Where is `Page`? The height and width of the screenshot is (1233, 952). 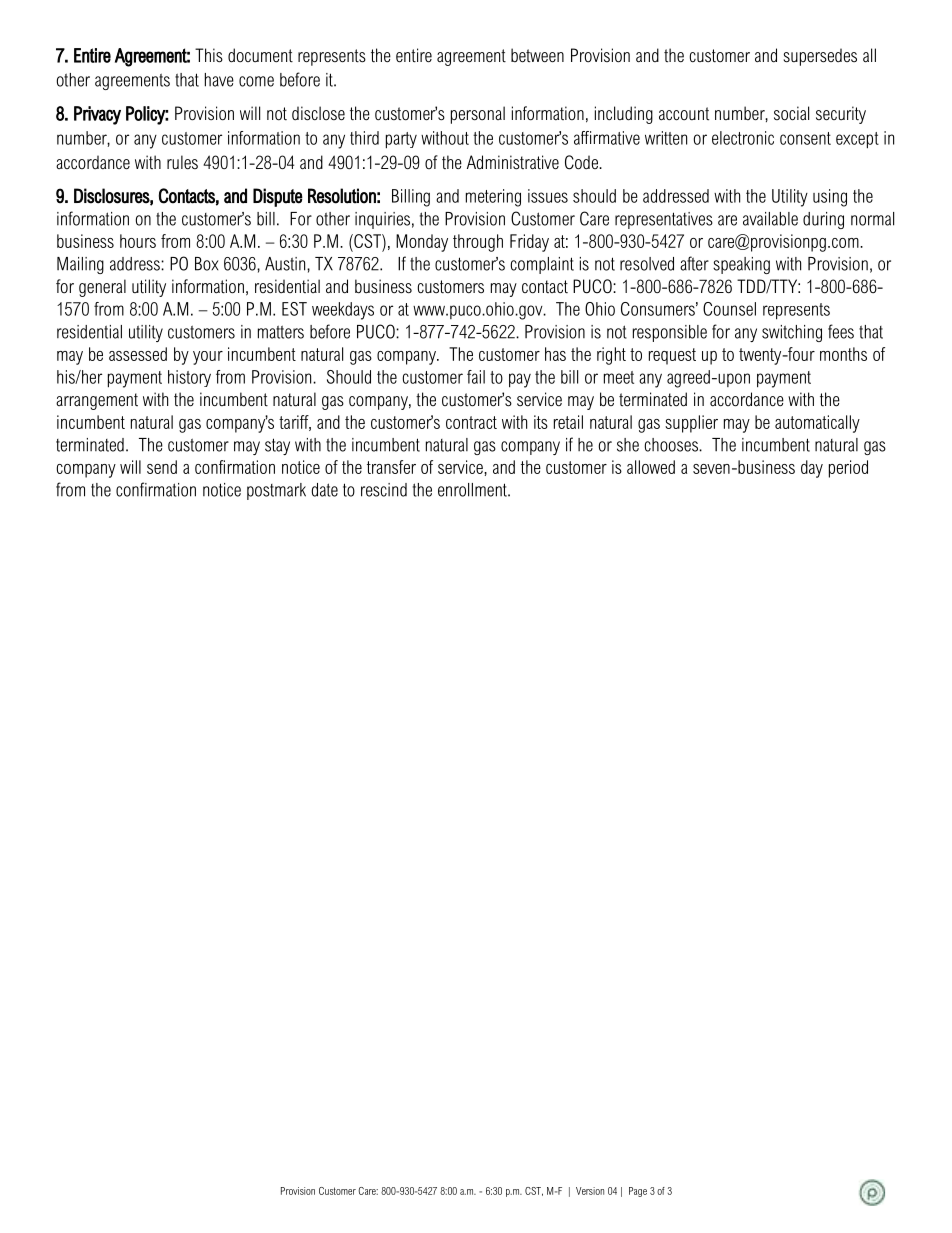 Page is located at coordinates (638, 1192).
